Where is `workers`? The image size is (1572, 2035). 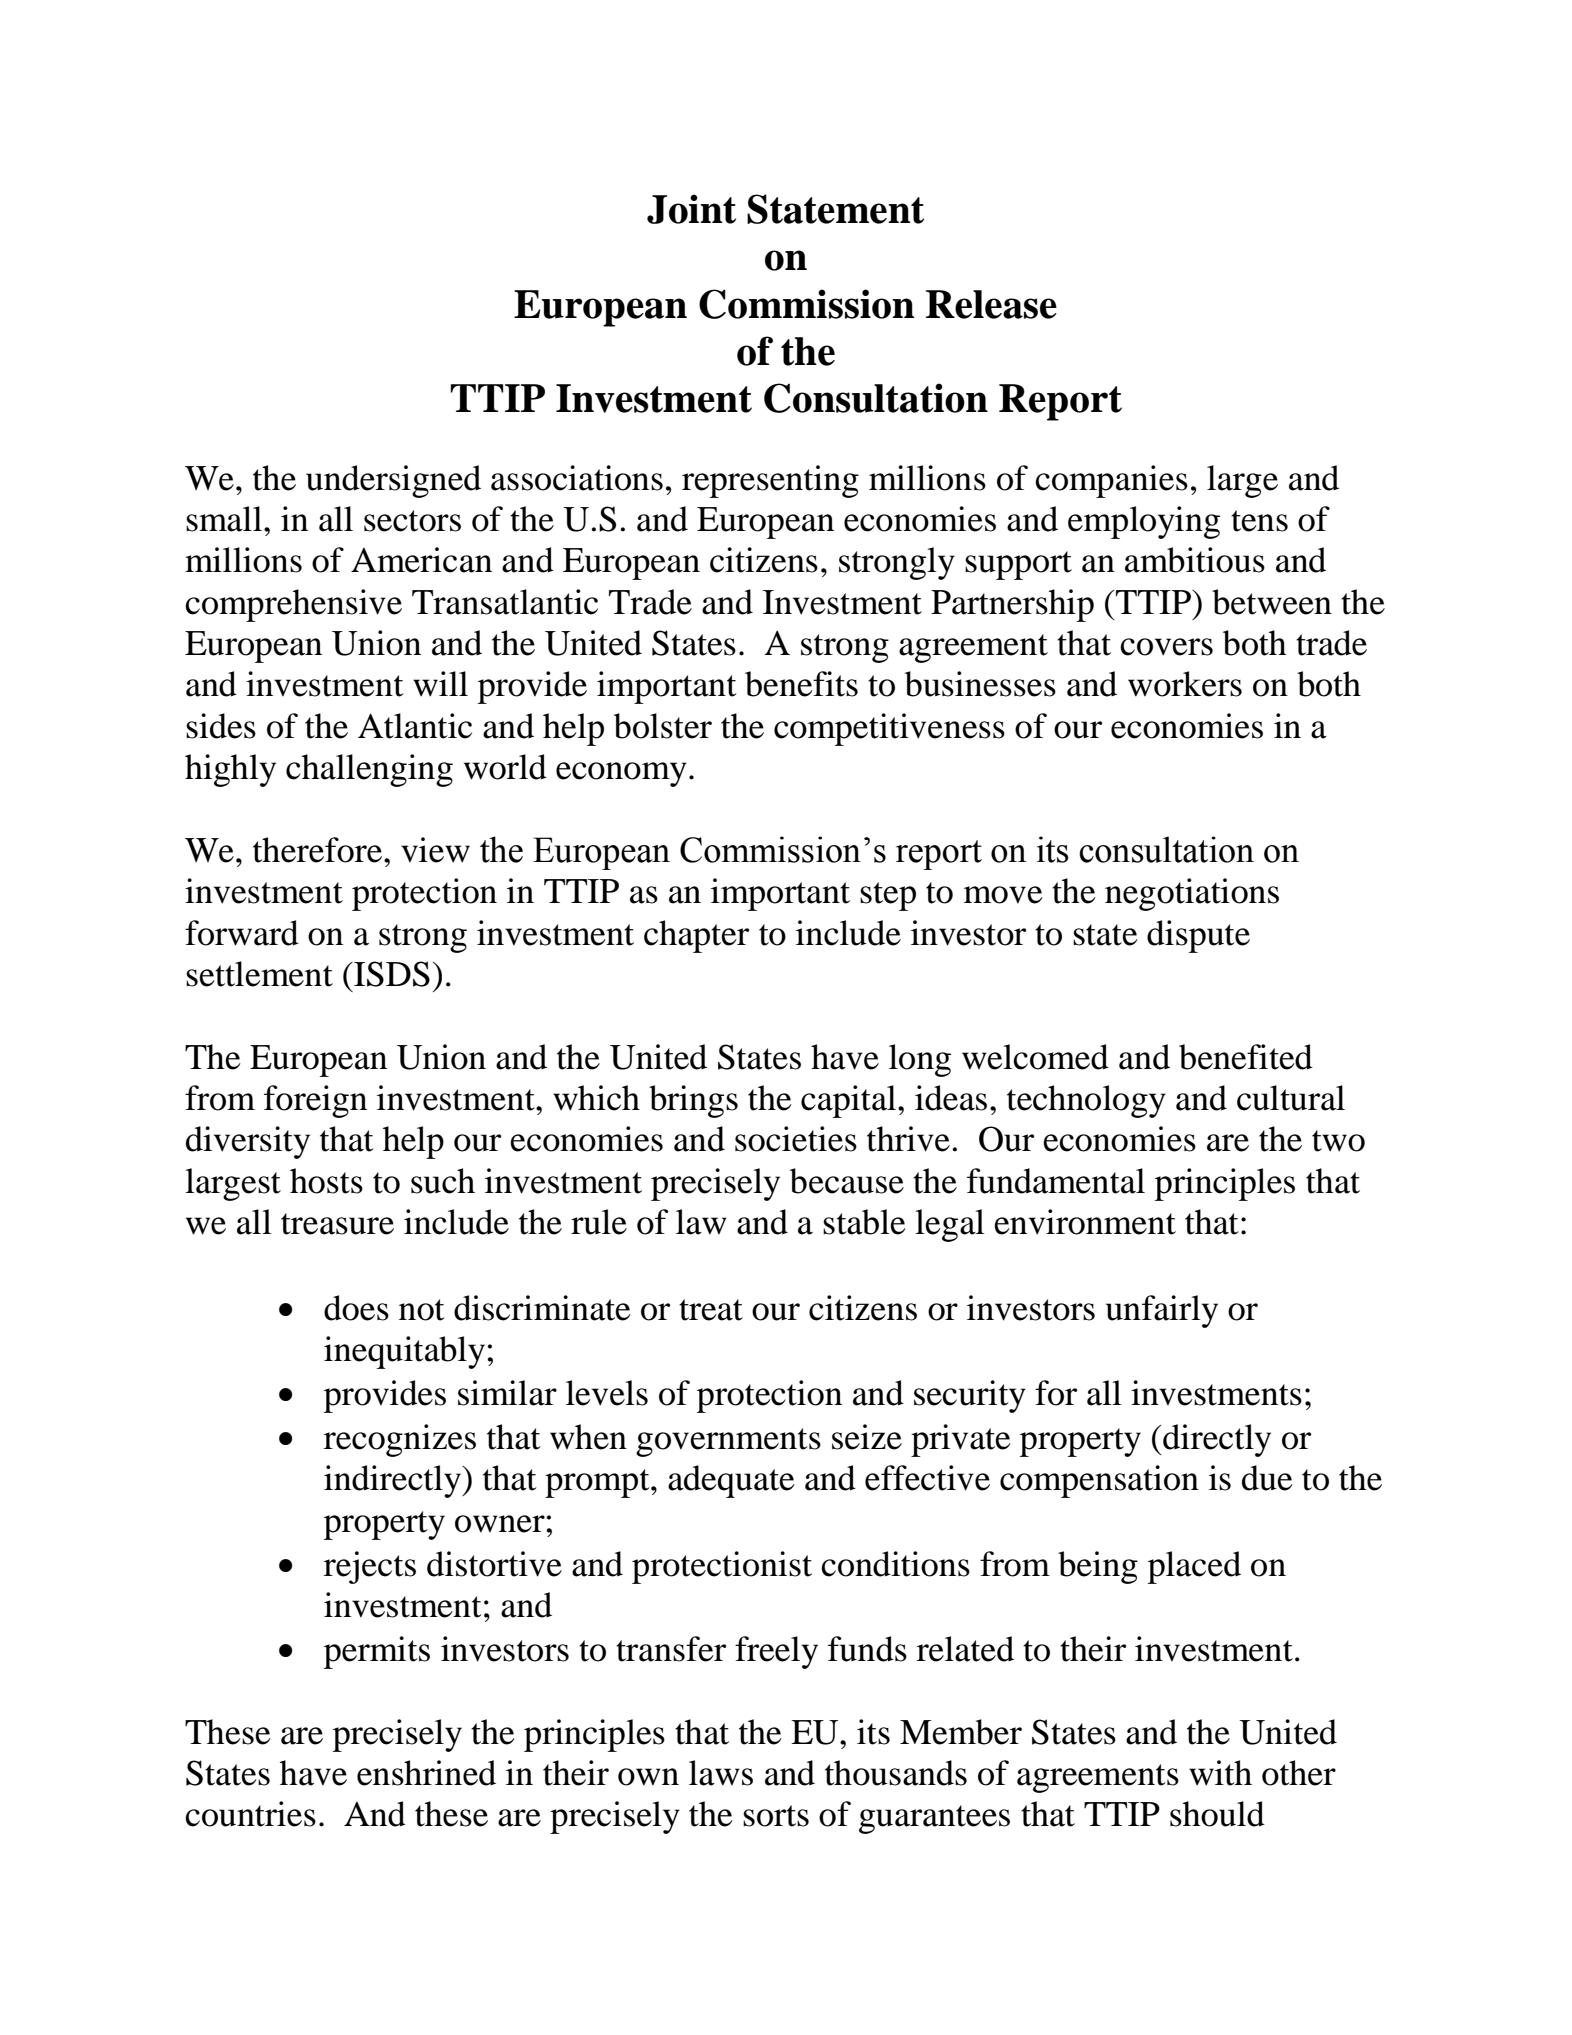 workers is located at coordinates (1185, 684).
